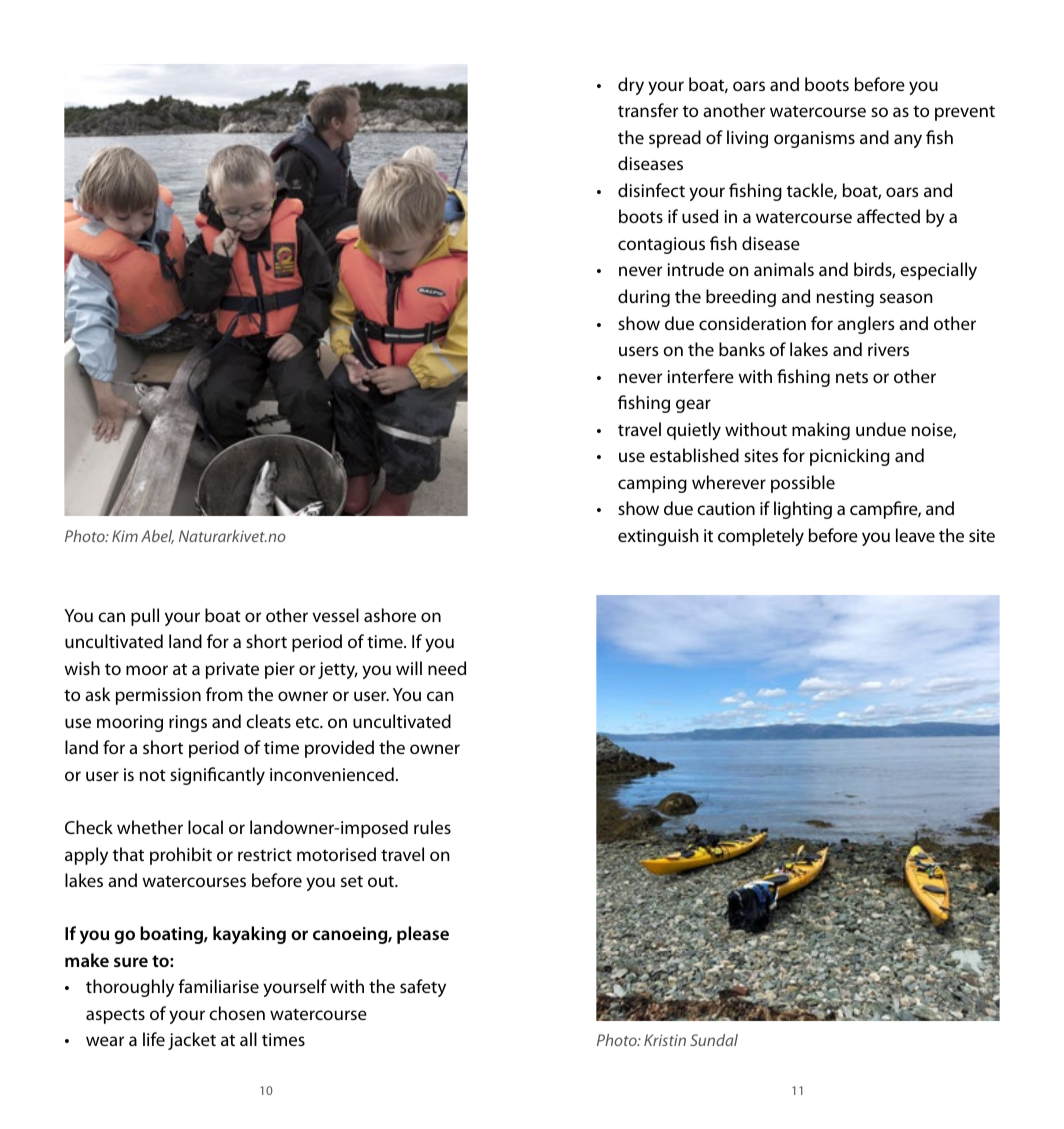 Image resolution: width=1064 pixels, height=1129 pixels. I want to click on Kristin, so click(665, 1040).
